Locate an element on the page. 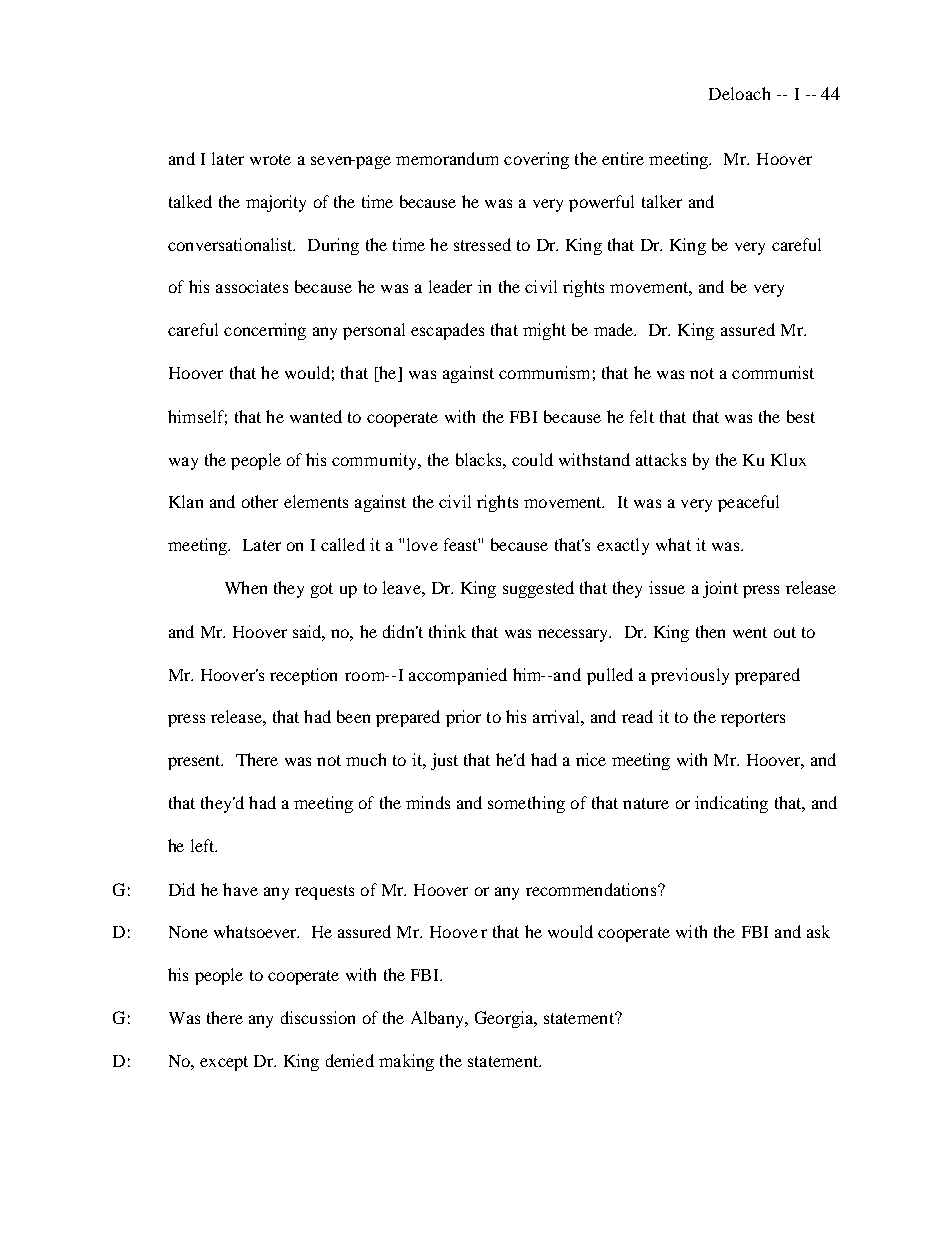 The height and width of the page is (1233, 952). suggested is located at coordinates (538, 589).
